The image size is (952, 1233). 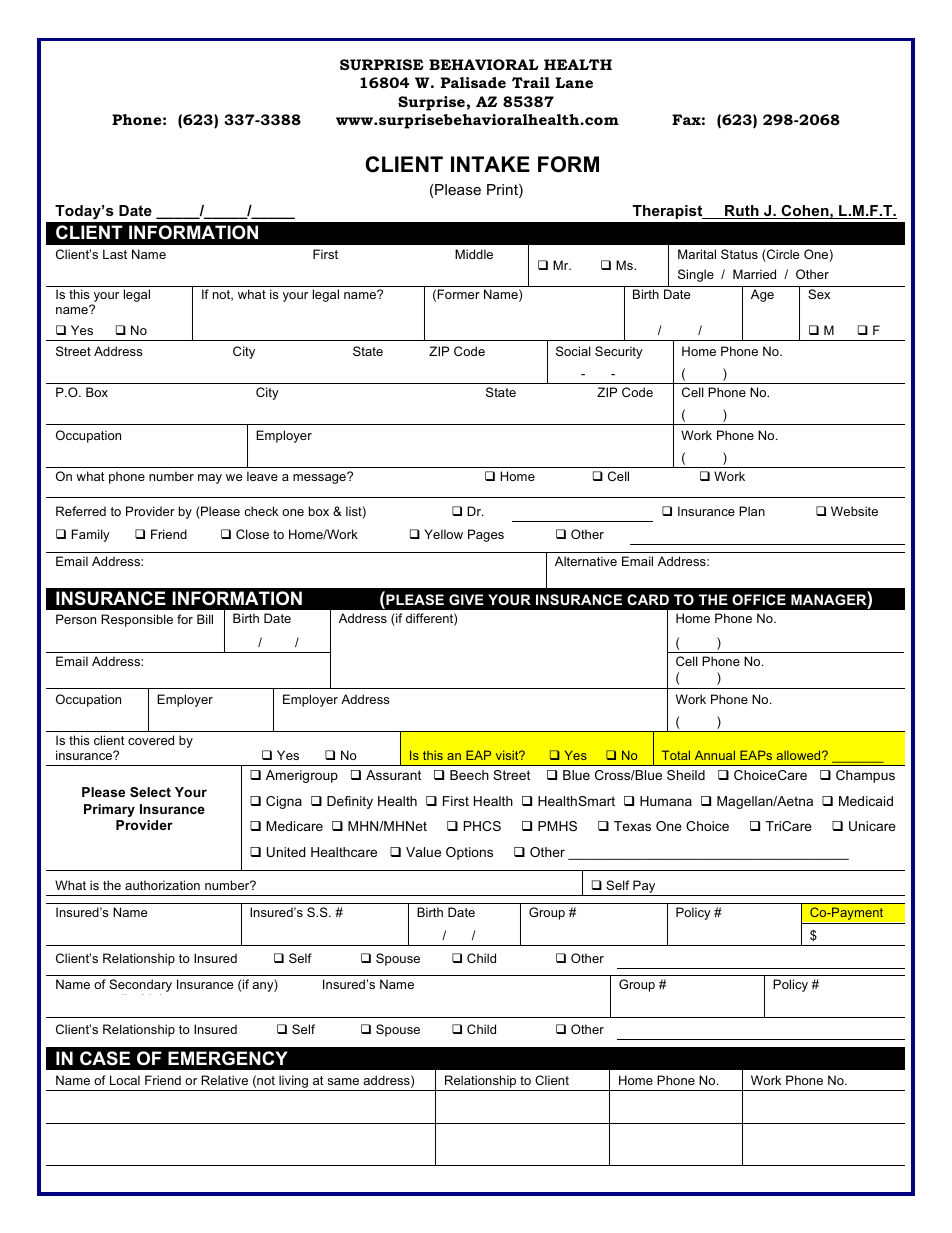 I want to click on Ruth, so click(x=742, y=212).
